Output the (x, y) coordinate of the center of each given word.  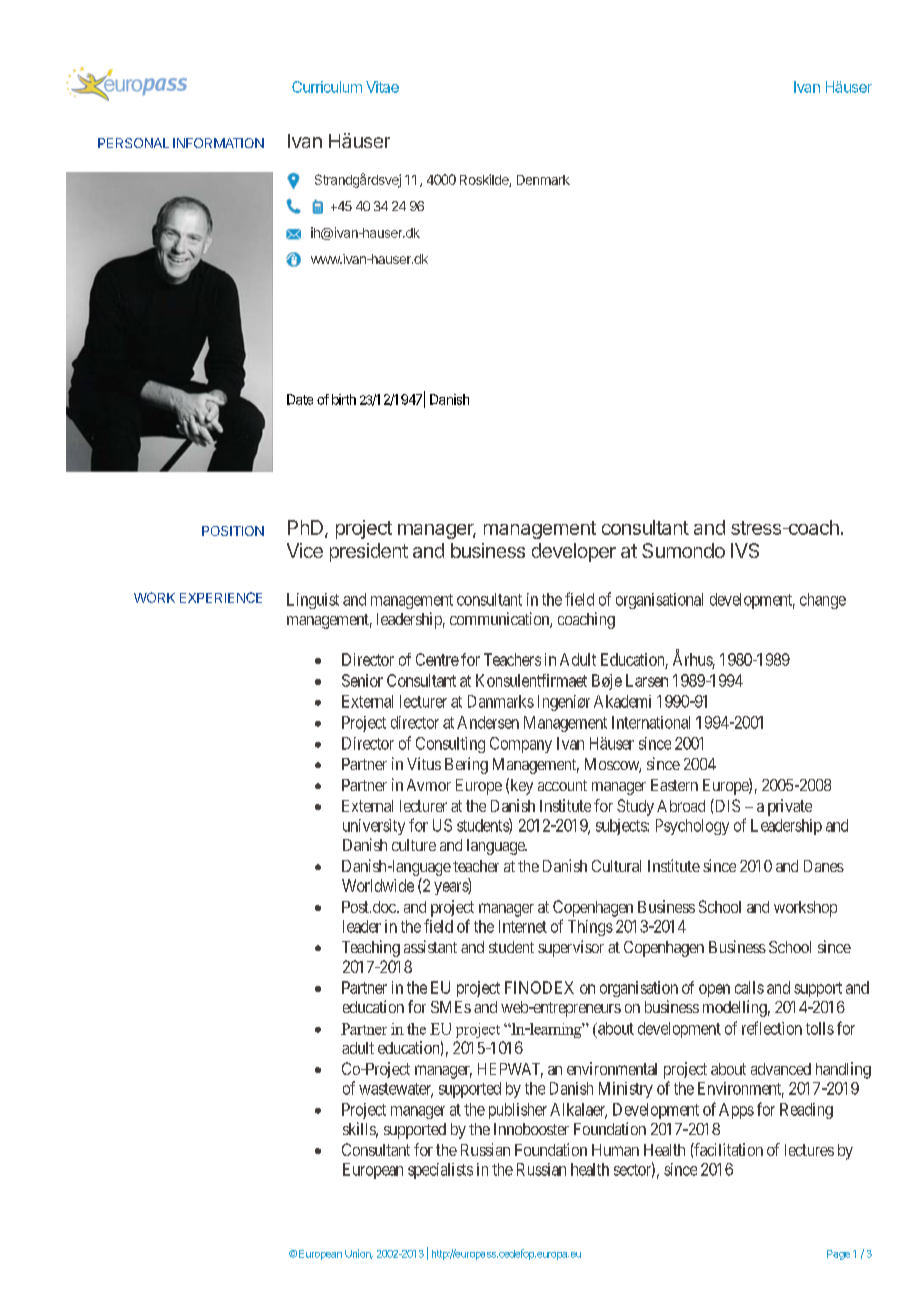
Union (359, 1254)
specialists (440, 1171)
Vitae (382, 87)
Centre (437, 659)
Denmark (543, 180)
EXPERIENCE (221, 597)
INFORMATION (218, 143)
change (823, 601)
